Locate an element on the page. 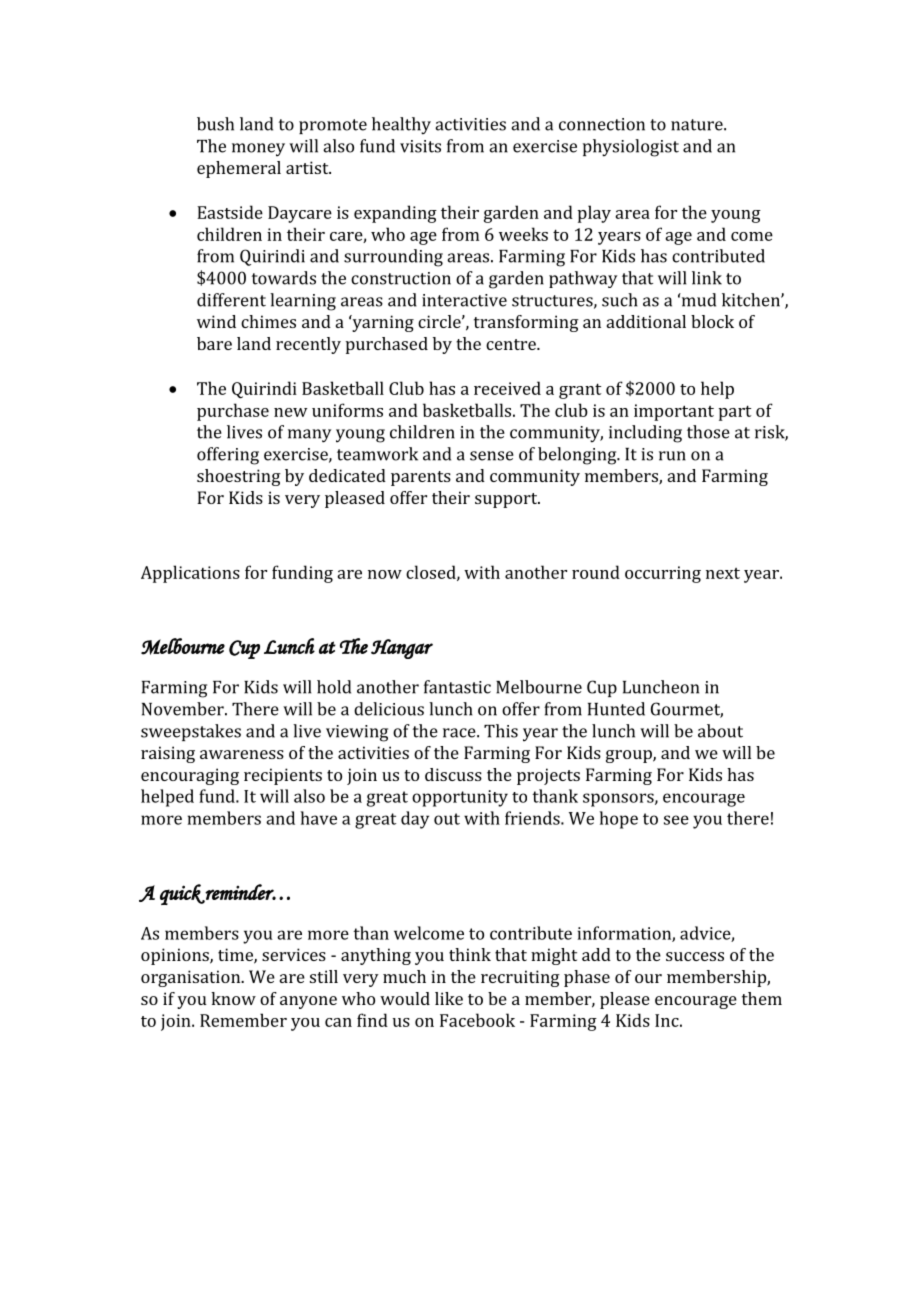  success is located at coordinates (695, 956).
